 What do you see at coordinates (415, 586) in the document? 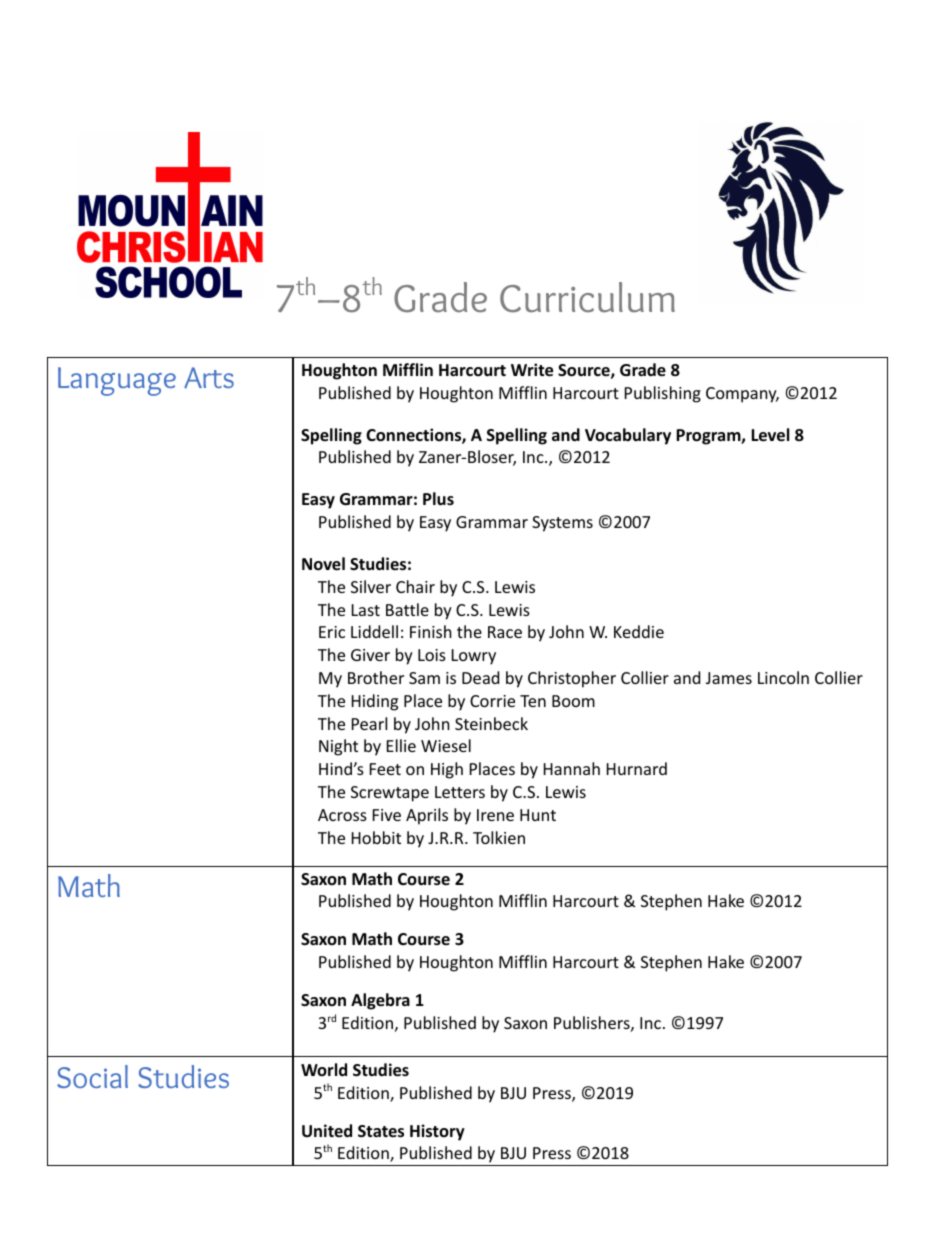
I see `Chair` at bounding box center [415, 586].
